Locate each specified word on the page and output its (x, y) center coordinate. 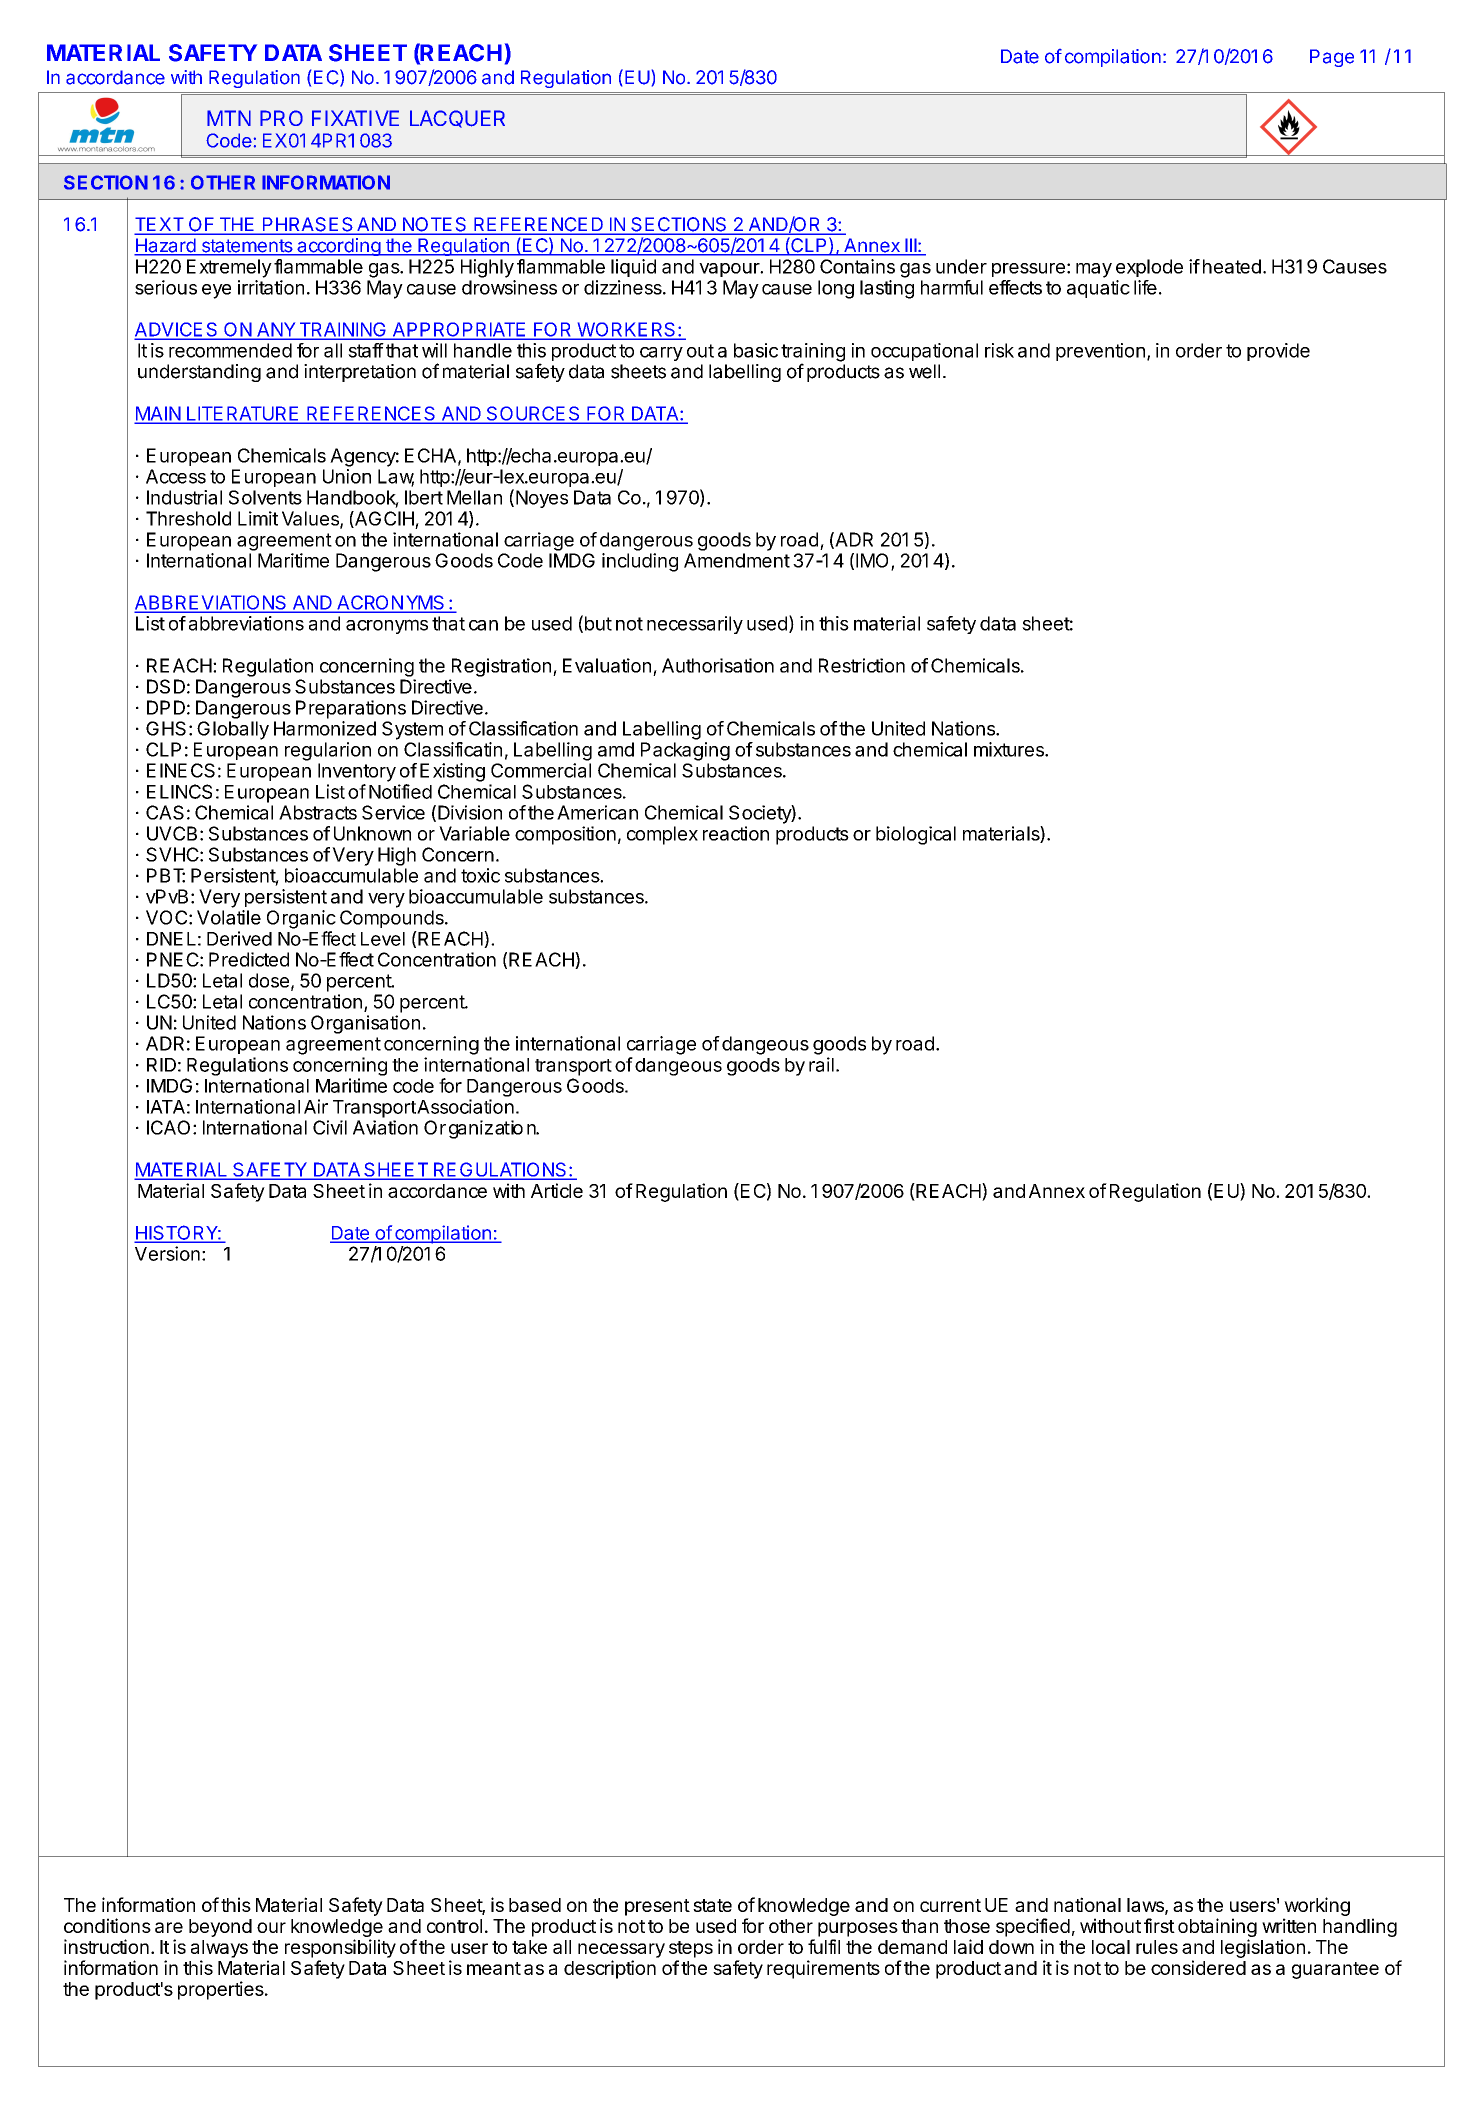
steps (691, 1949)
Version (167, 1253)
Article (557, 1190)
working (1317, 1906)
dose (269, 980)
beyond (220, 1928)
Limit (258, 518)
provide (1278, 352)
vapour (730, 270)
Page (1332, 58)
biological (916, 835)
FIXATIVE (355, 118)
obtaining (1217, 1927)
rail (821, 1064)
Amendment (737, 560)
